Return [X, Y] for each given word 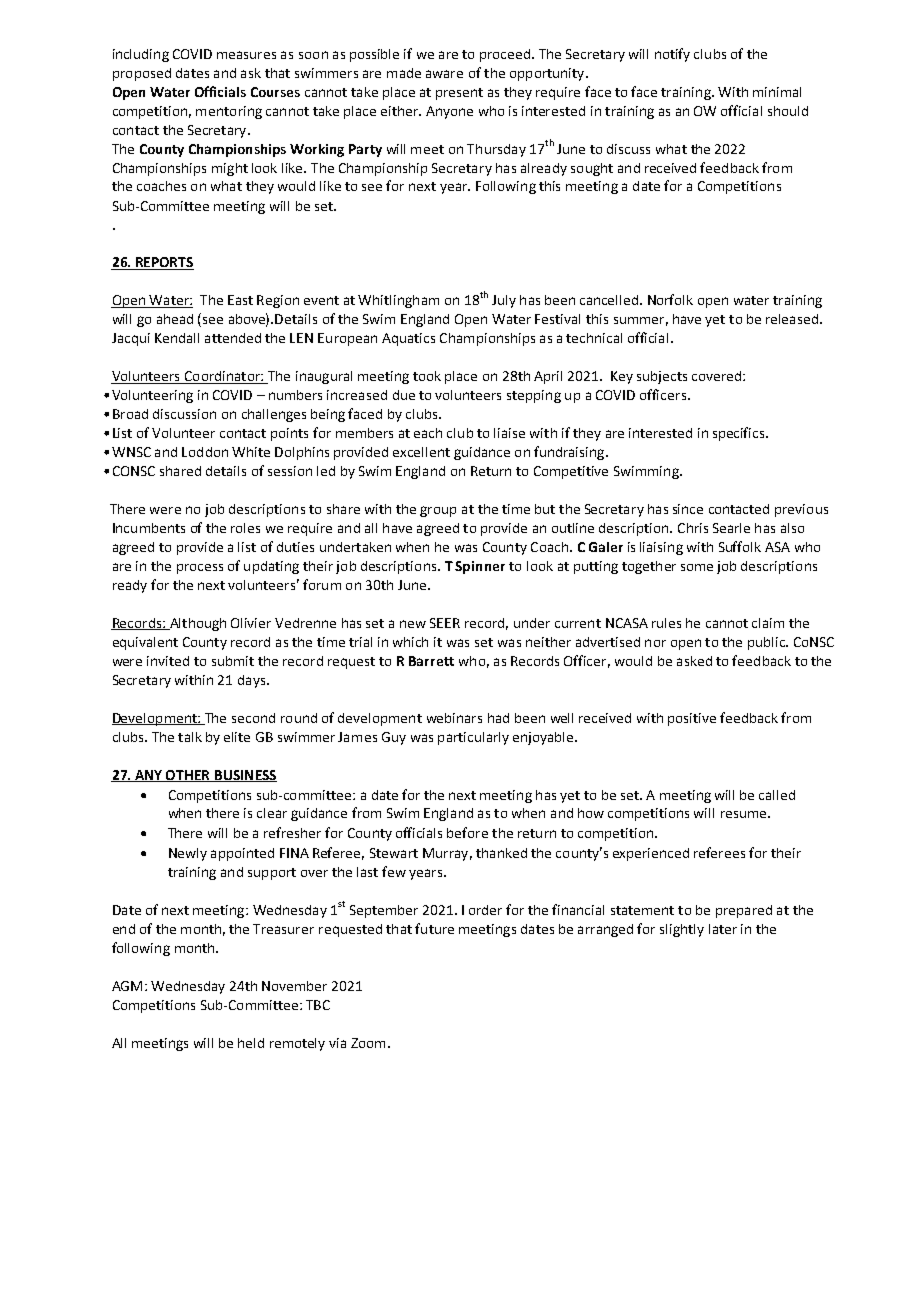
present [459, 94]
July [504, 301]
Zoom [368, 1043]
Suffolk [740, 546]
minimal [777, 92]
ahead [175, 319]
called [777, 795]
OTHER [188, 776]
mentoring [229, 112]
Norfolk [670, 299]
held [251, 1043]
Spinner [480, 567]
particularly [473, 738]
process [200, 569]
